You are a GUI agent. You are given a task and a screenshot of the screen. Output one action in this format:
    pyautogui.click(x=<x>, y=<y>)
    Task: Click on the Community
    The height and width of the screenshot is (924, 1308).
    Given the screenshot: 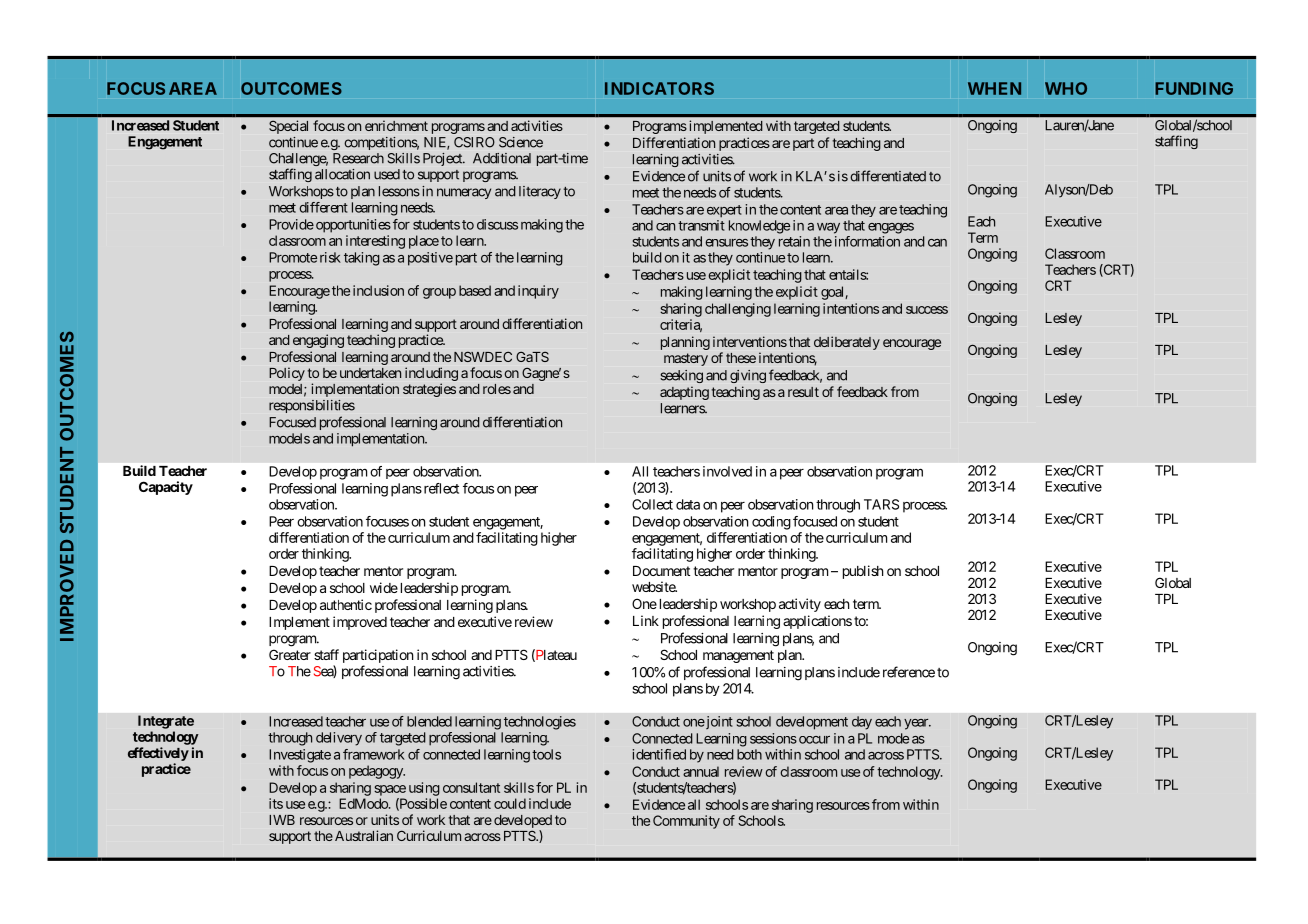 What is the action you would take?
    pyautogui.click(x=686, y=822)
